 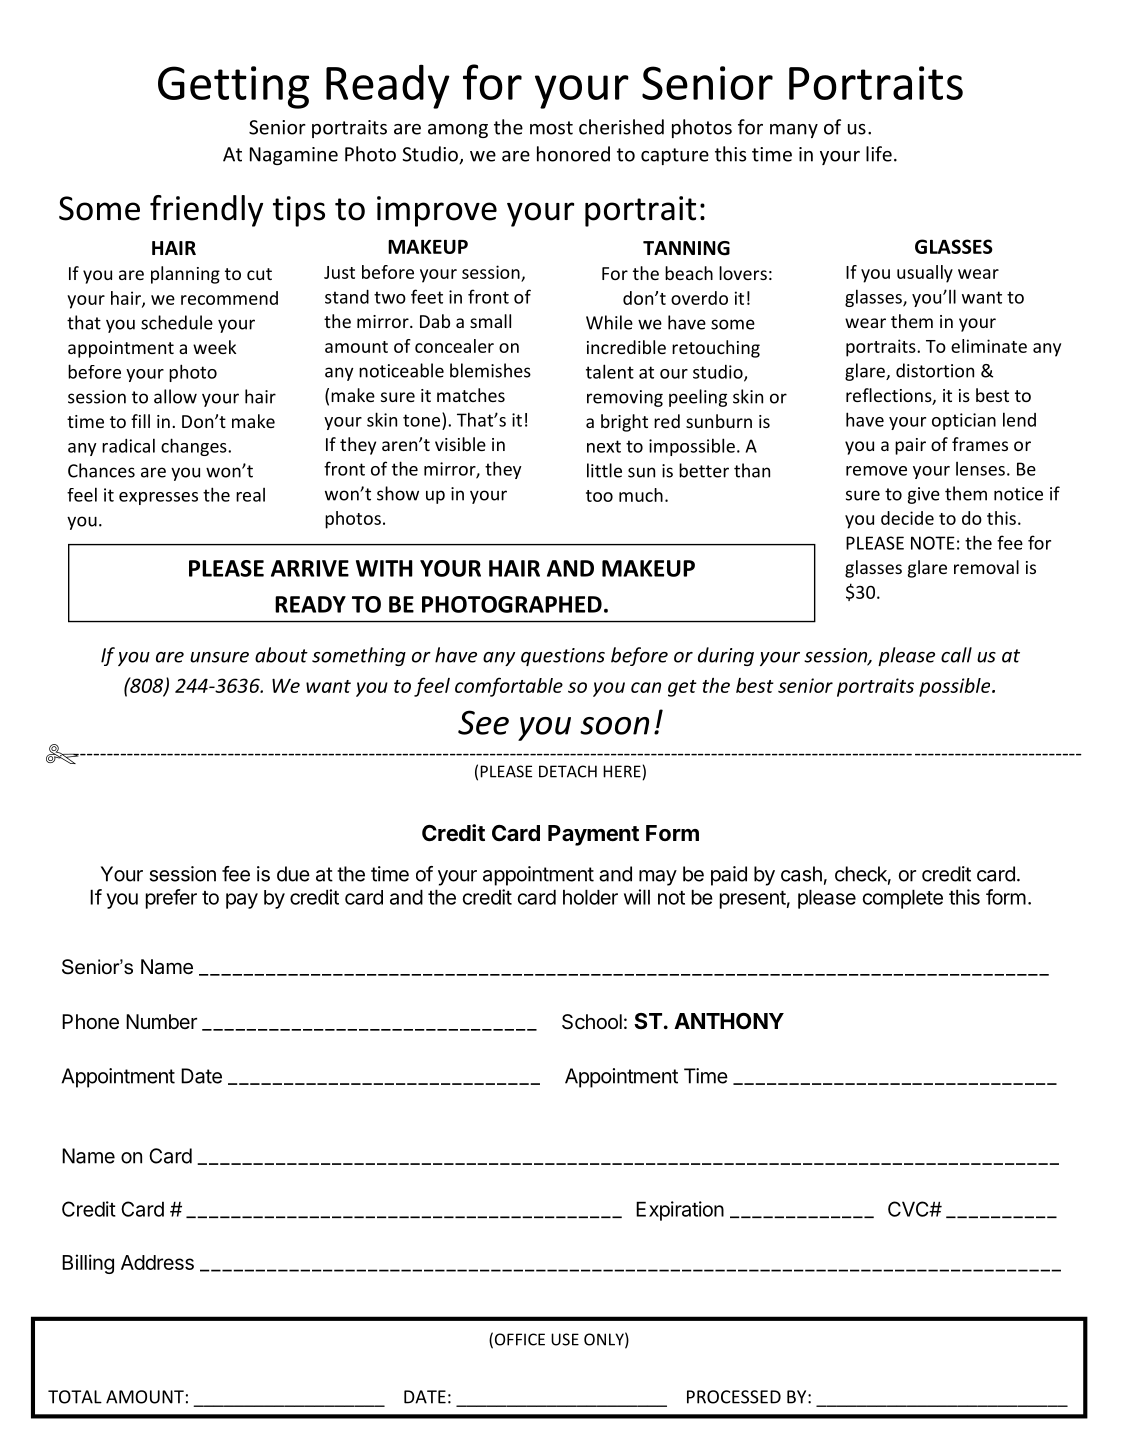 What do you see at coordinates (195, 447) in the page?
I see `changes` at bounding box center [195, 447].
